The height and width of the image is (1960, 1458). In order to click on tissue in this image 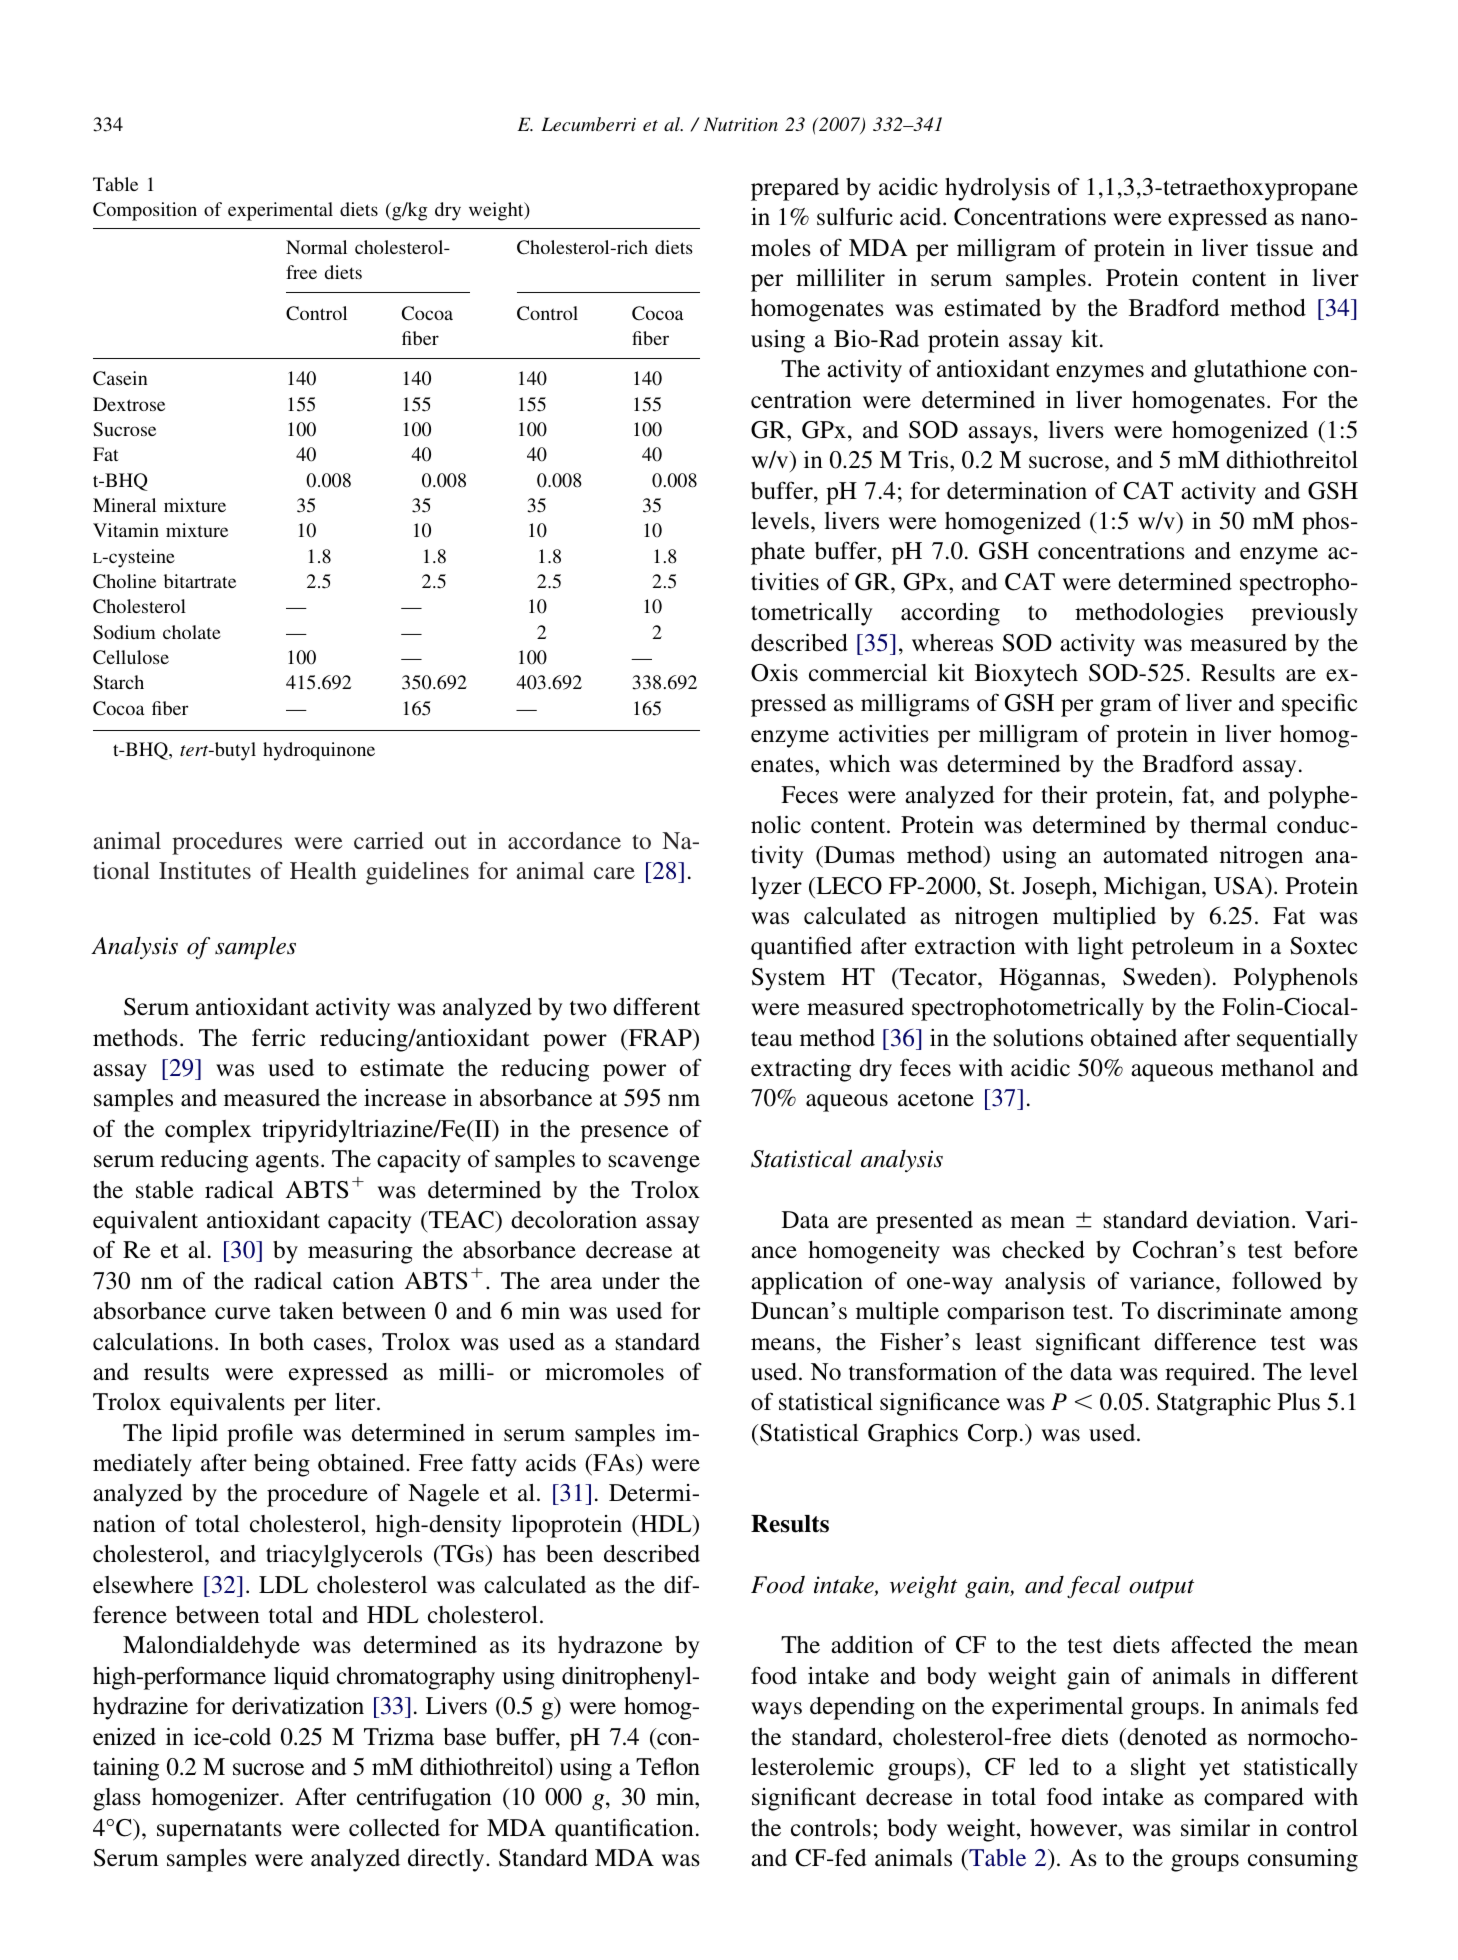, I will do `click(1284, 248)`.
